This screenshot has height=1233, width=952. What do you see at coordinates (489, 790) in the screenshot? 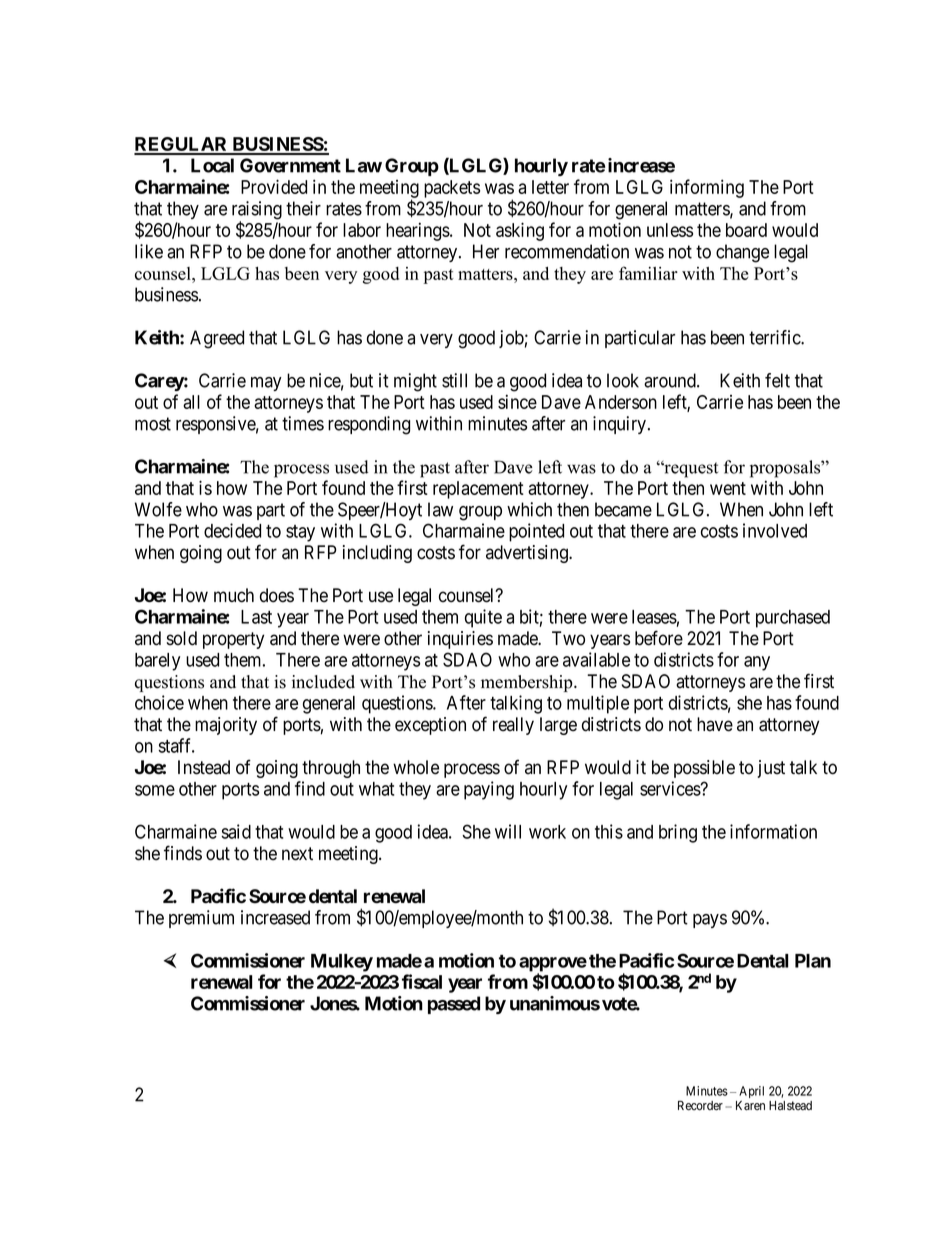
I see `paying` at bounding box center [489, 790].
